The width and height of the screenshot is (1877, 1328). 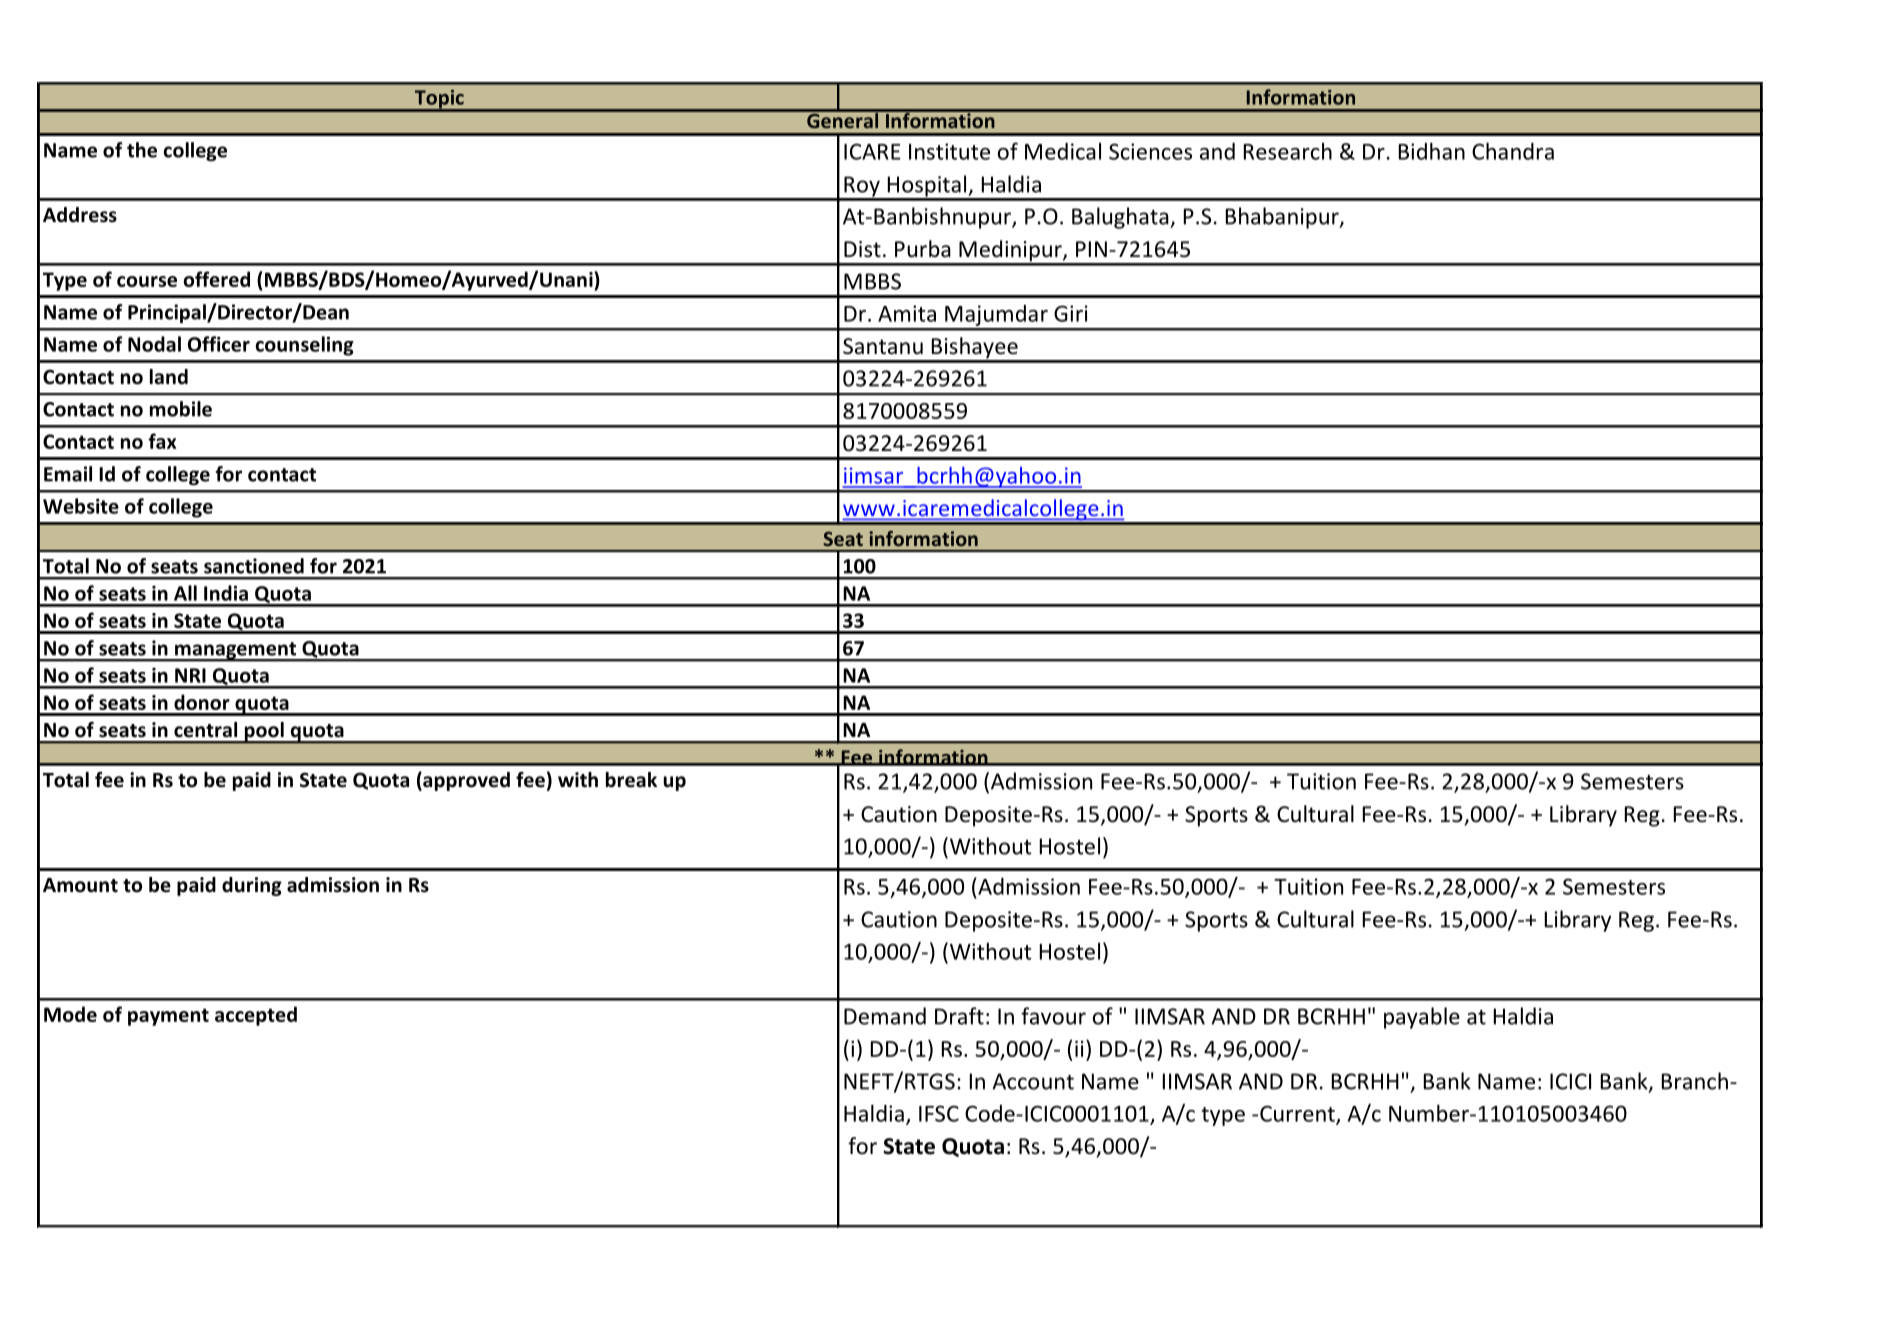 What do you see at coordinates (1288, 151) in the screenshot?
I see `Research` at bounding box center [1288, 151].
